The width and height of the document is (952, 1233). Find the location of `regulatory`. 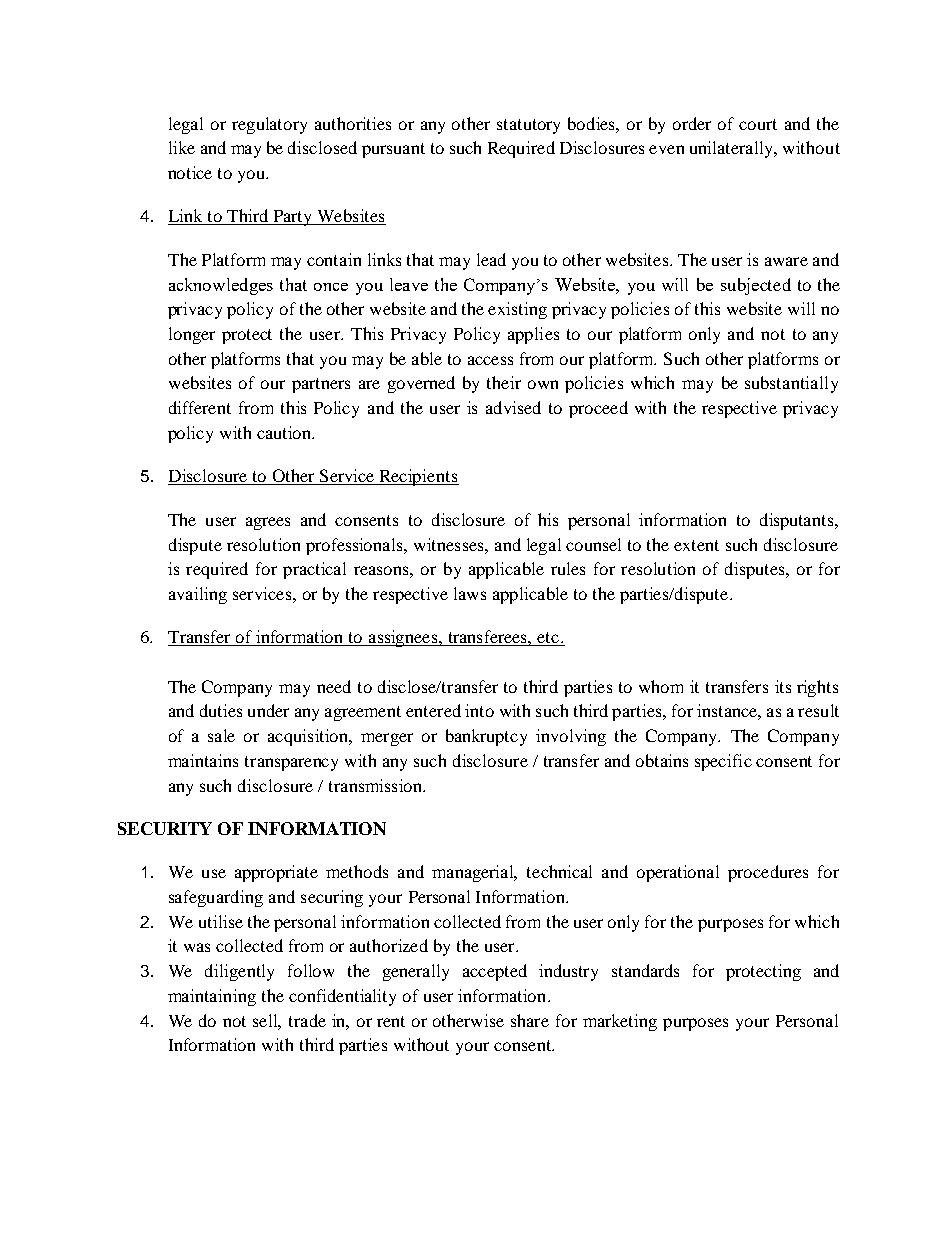

regulatory is located at coordinates (269, 125).
